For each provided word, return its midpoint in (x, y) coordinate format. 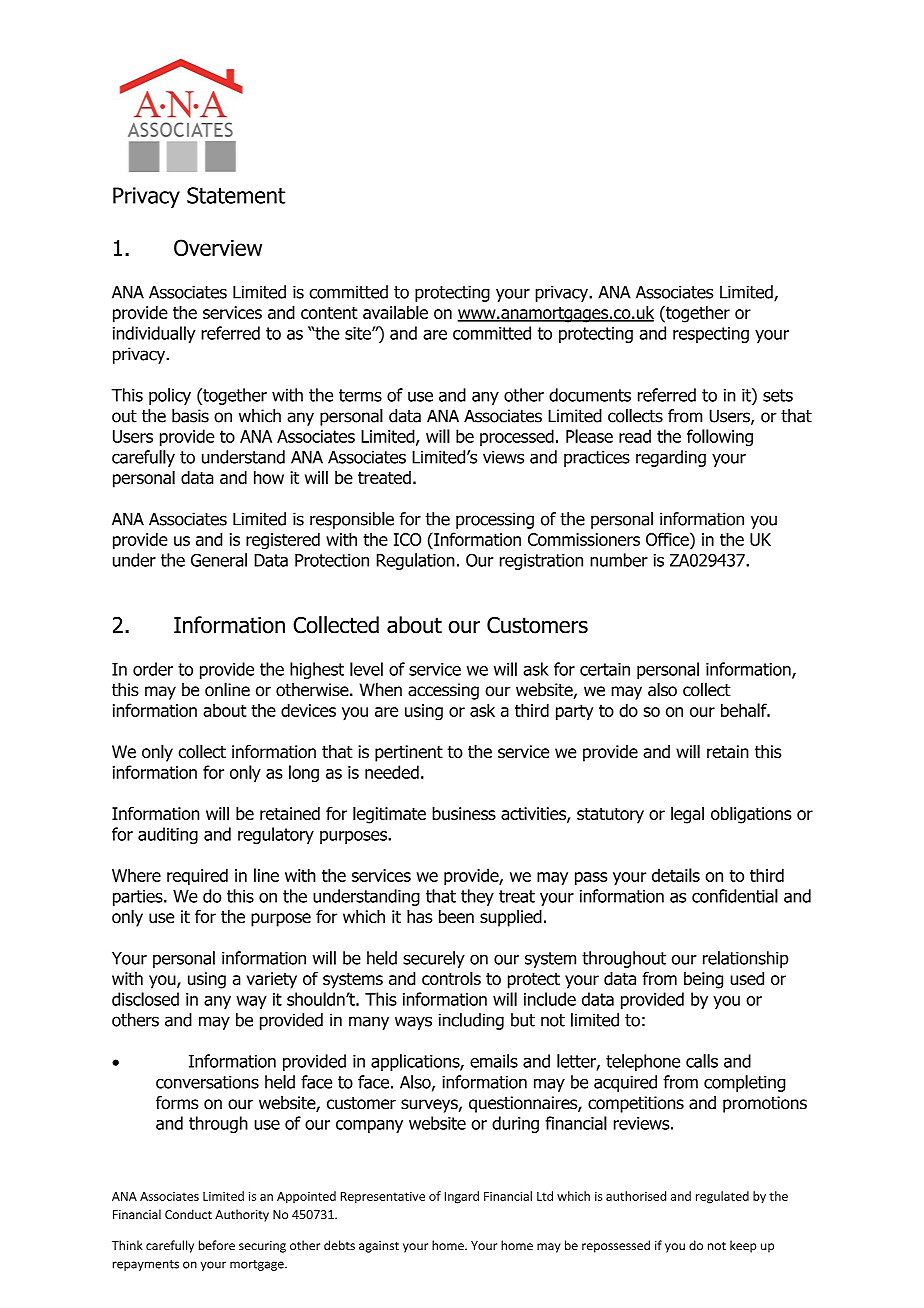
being (703, 980)
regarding (671, 458)
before (217, 1245)
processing (495, 520)
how (269, 477)
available (395, 312)
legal (687, 815)
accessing (443, 691)
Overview (218, 247)
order (153, 669)
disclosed (145, 999)
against (379, 1247)
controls (451, 978)
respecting (711, 335)
